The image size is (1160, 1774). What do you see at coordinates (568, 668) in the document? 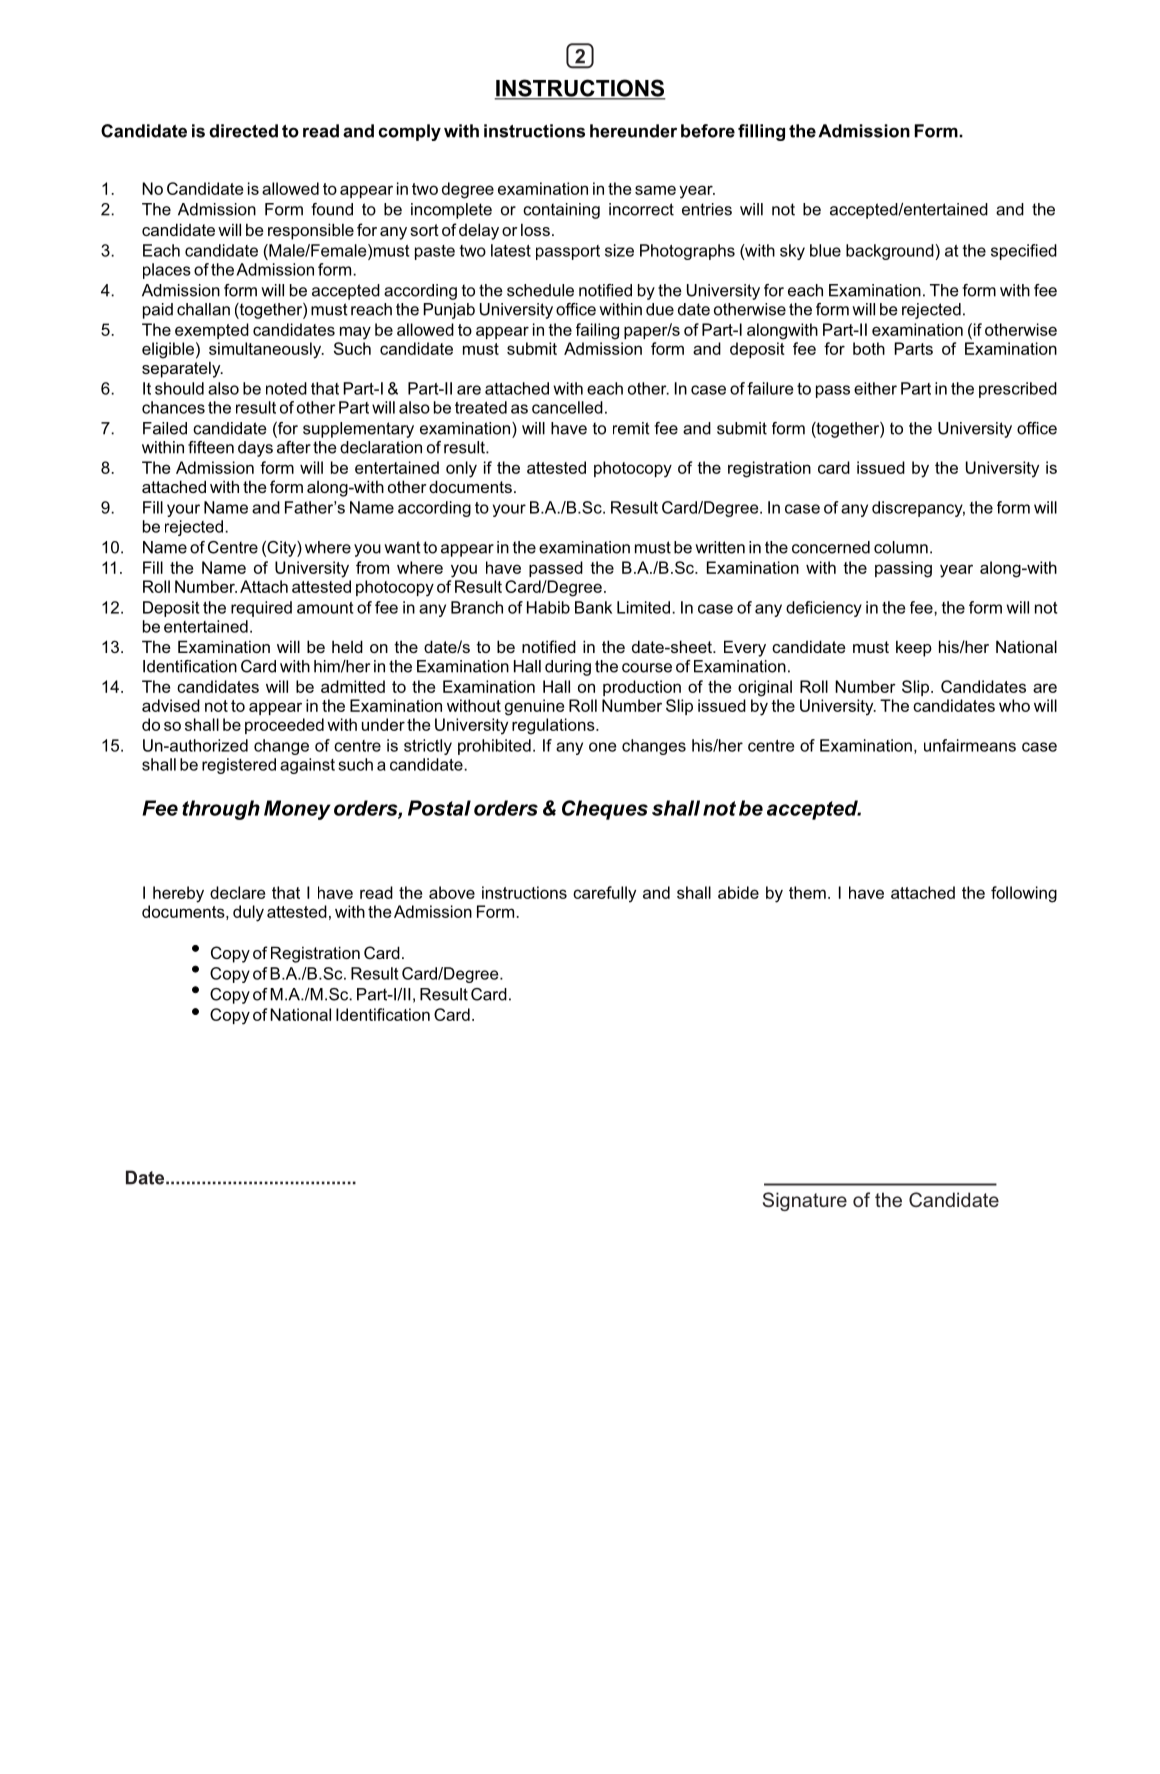
I see `during` at bounding box center [568, 668].
